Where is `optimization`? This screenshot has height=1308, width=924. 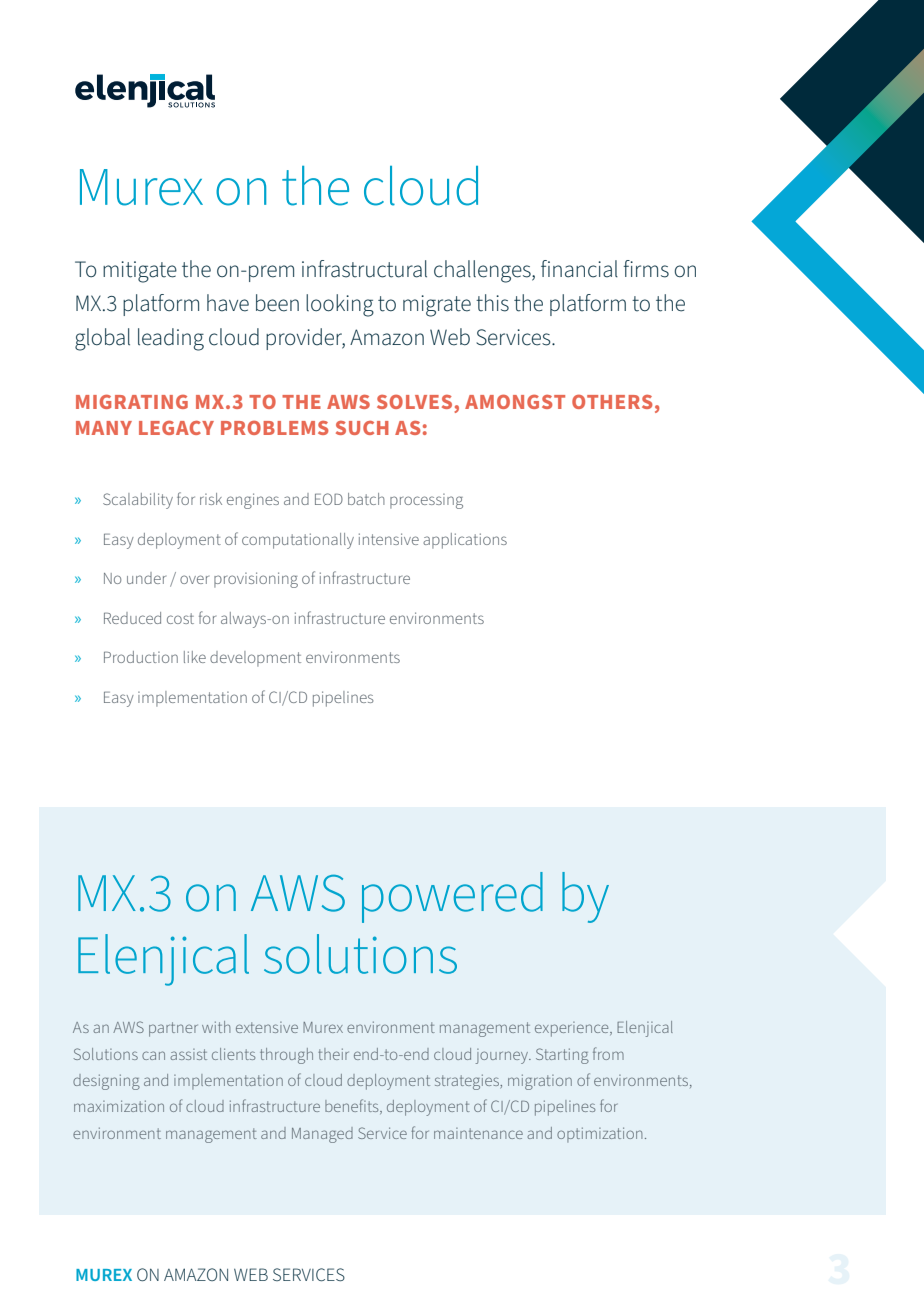
optimization is located at coordinates (599, 1134).
